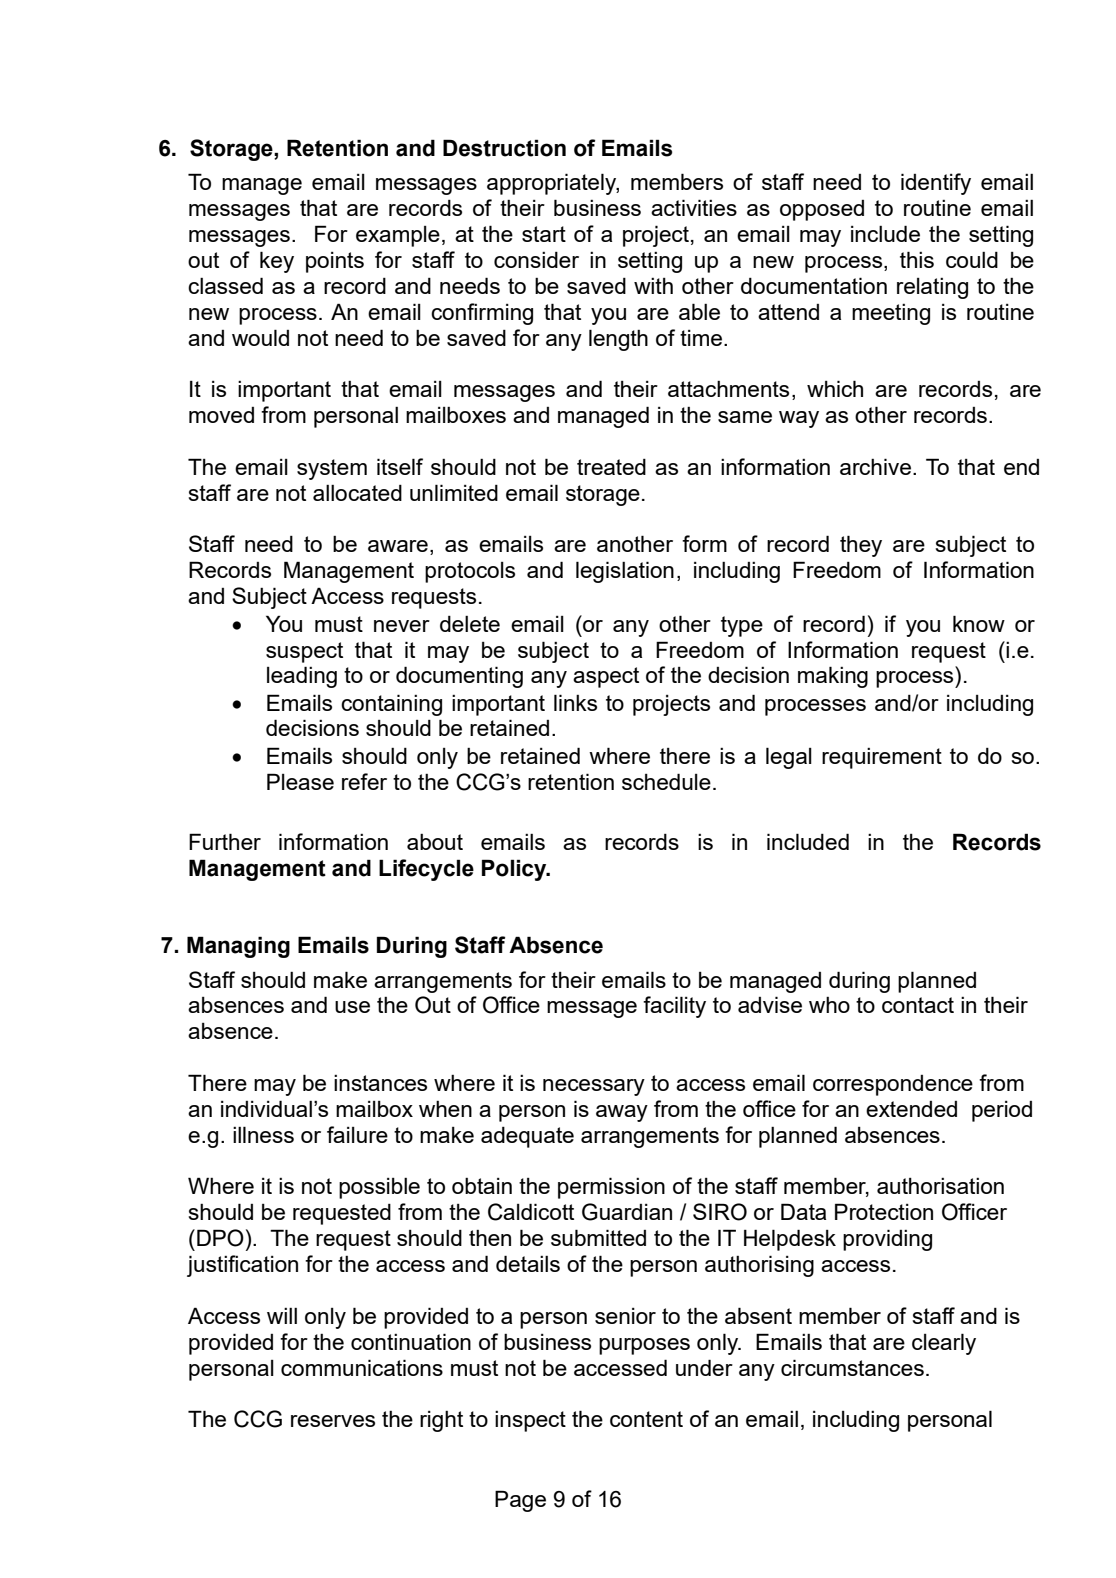 The image size is (1116, 1578). What do you see at coordinates (379, 1188) in the page?
I see `possible` at bounding box center [379, 1188].
